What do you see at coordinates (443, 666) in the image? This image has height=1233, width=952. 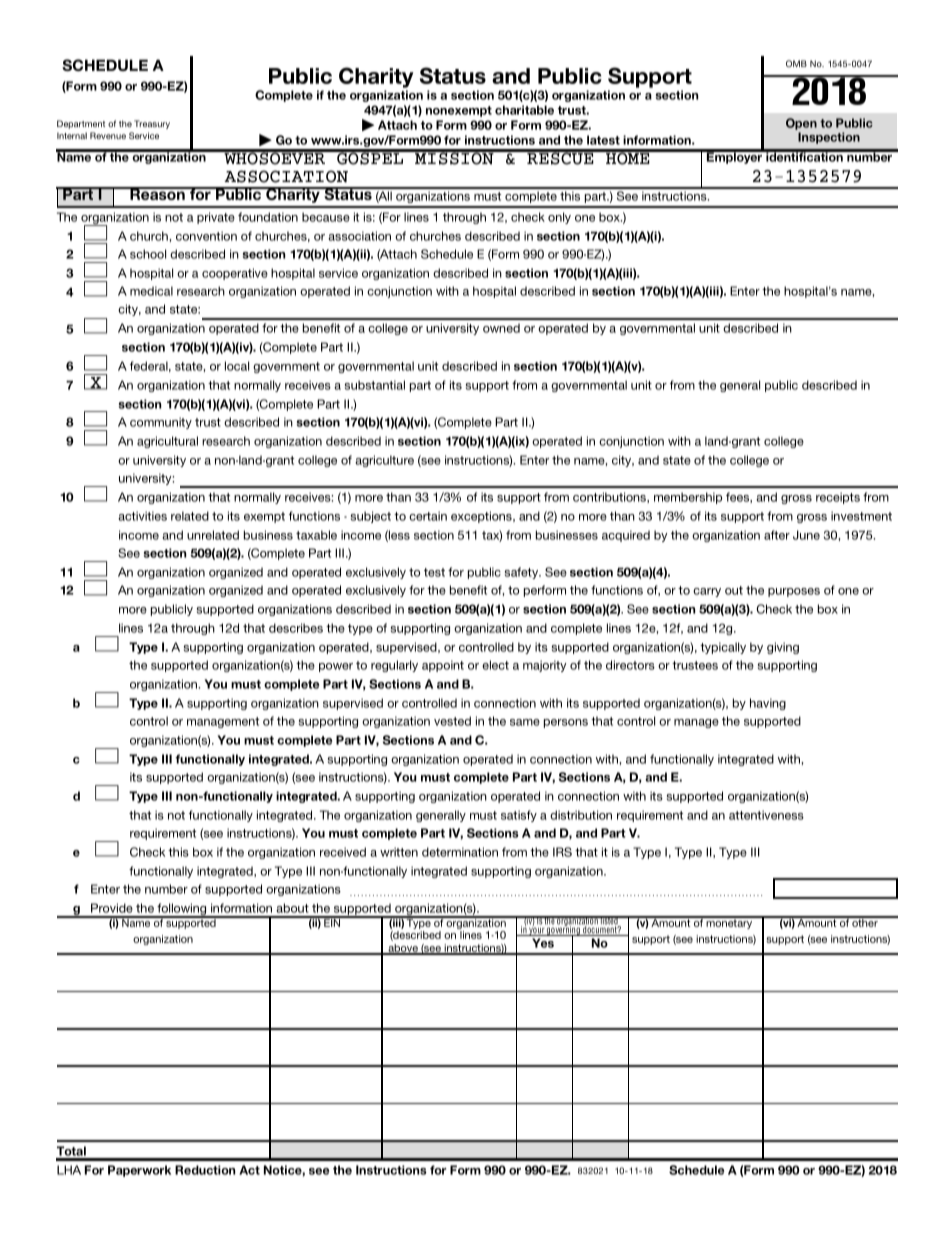 I see `appoint` at bounding box center [443, 666].
